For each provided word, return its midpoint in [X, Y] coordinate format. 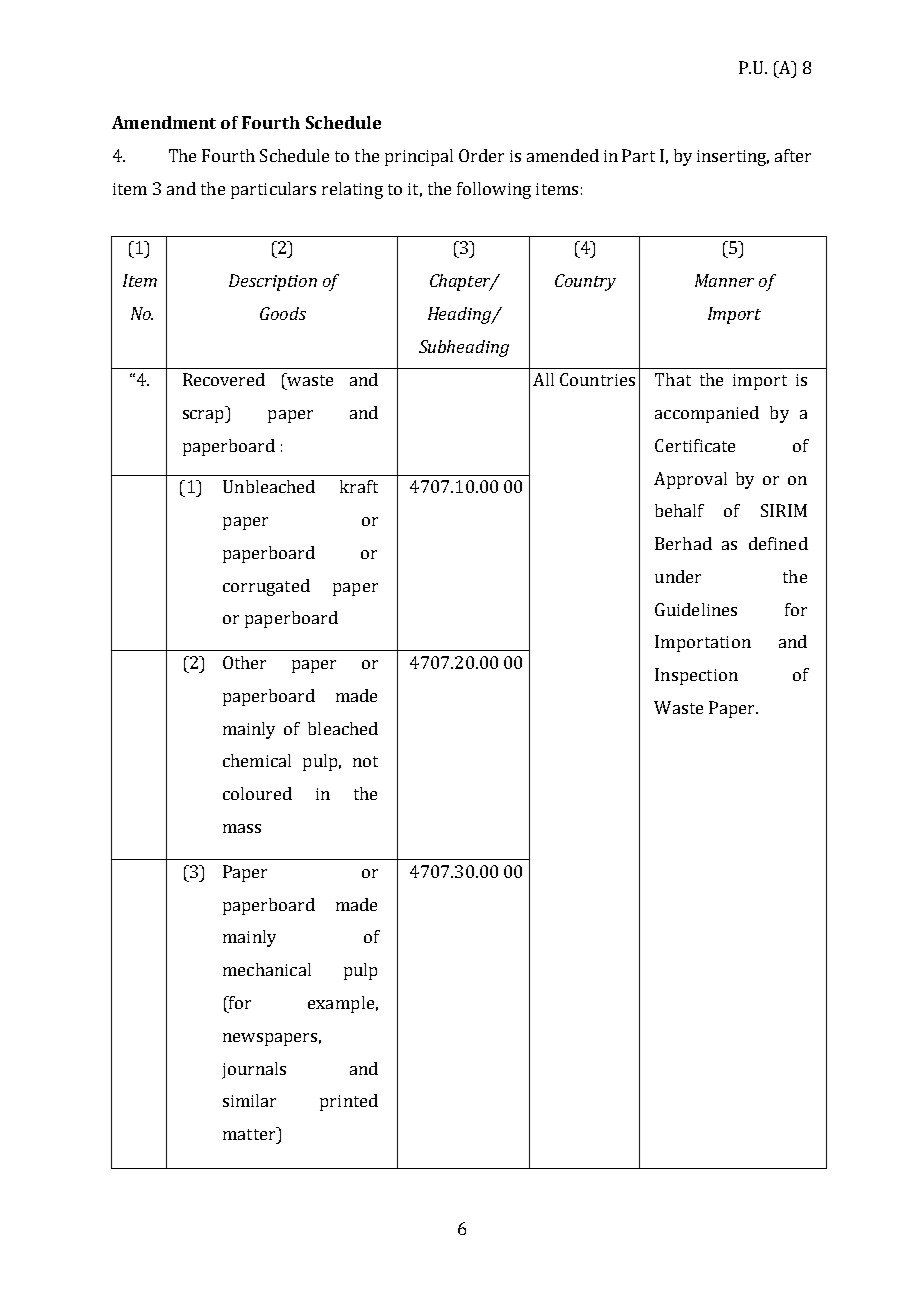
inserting [733, 158]
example [341, 1004]
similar [249, 1100]
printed [349, 1102]
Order [481, 155]
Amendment [164, 122]
